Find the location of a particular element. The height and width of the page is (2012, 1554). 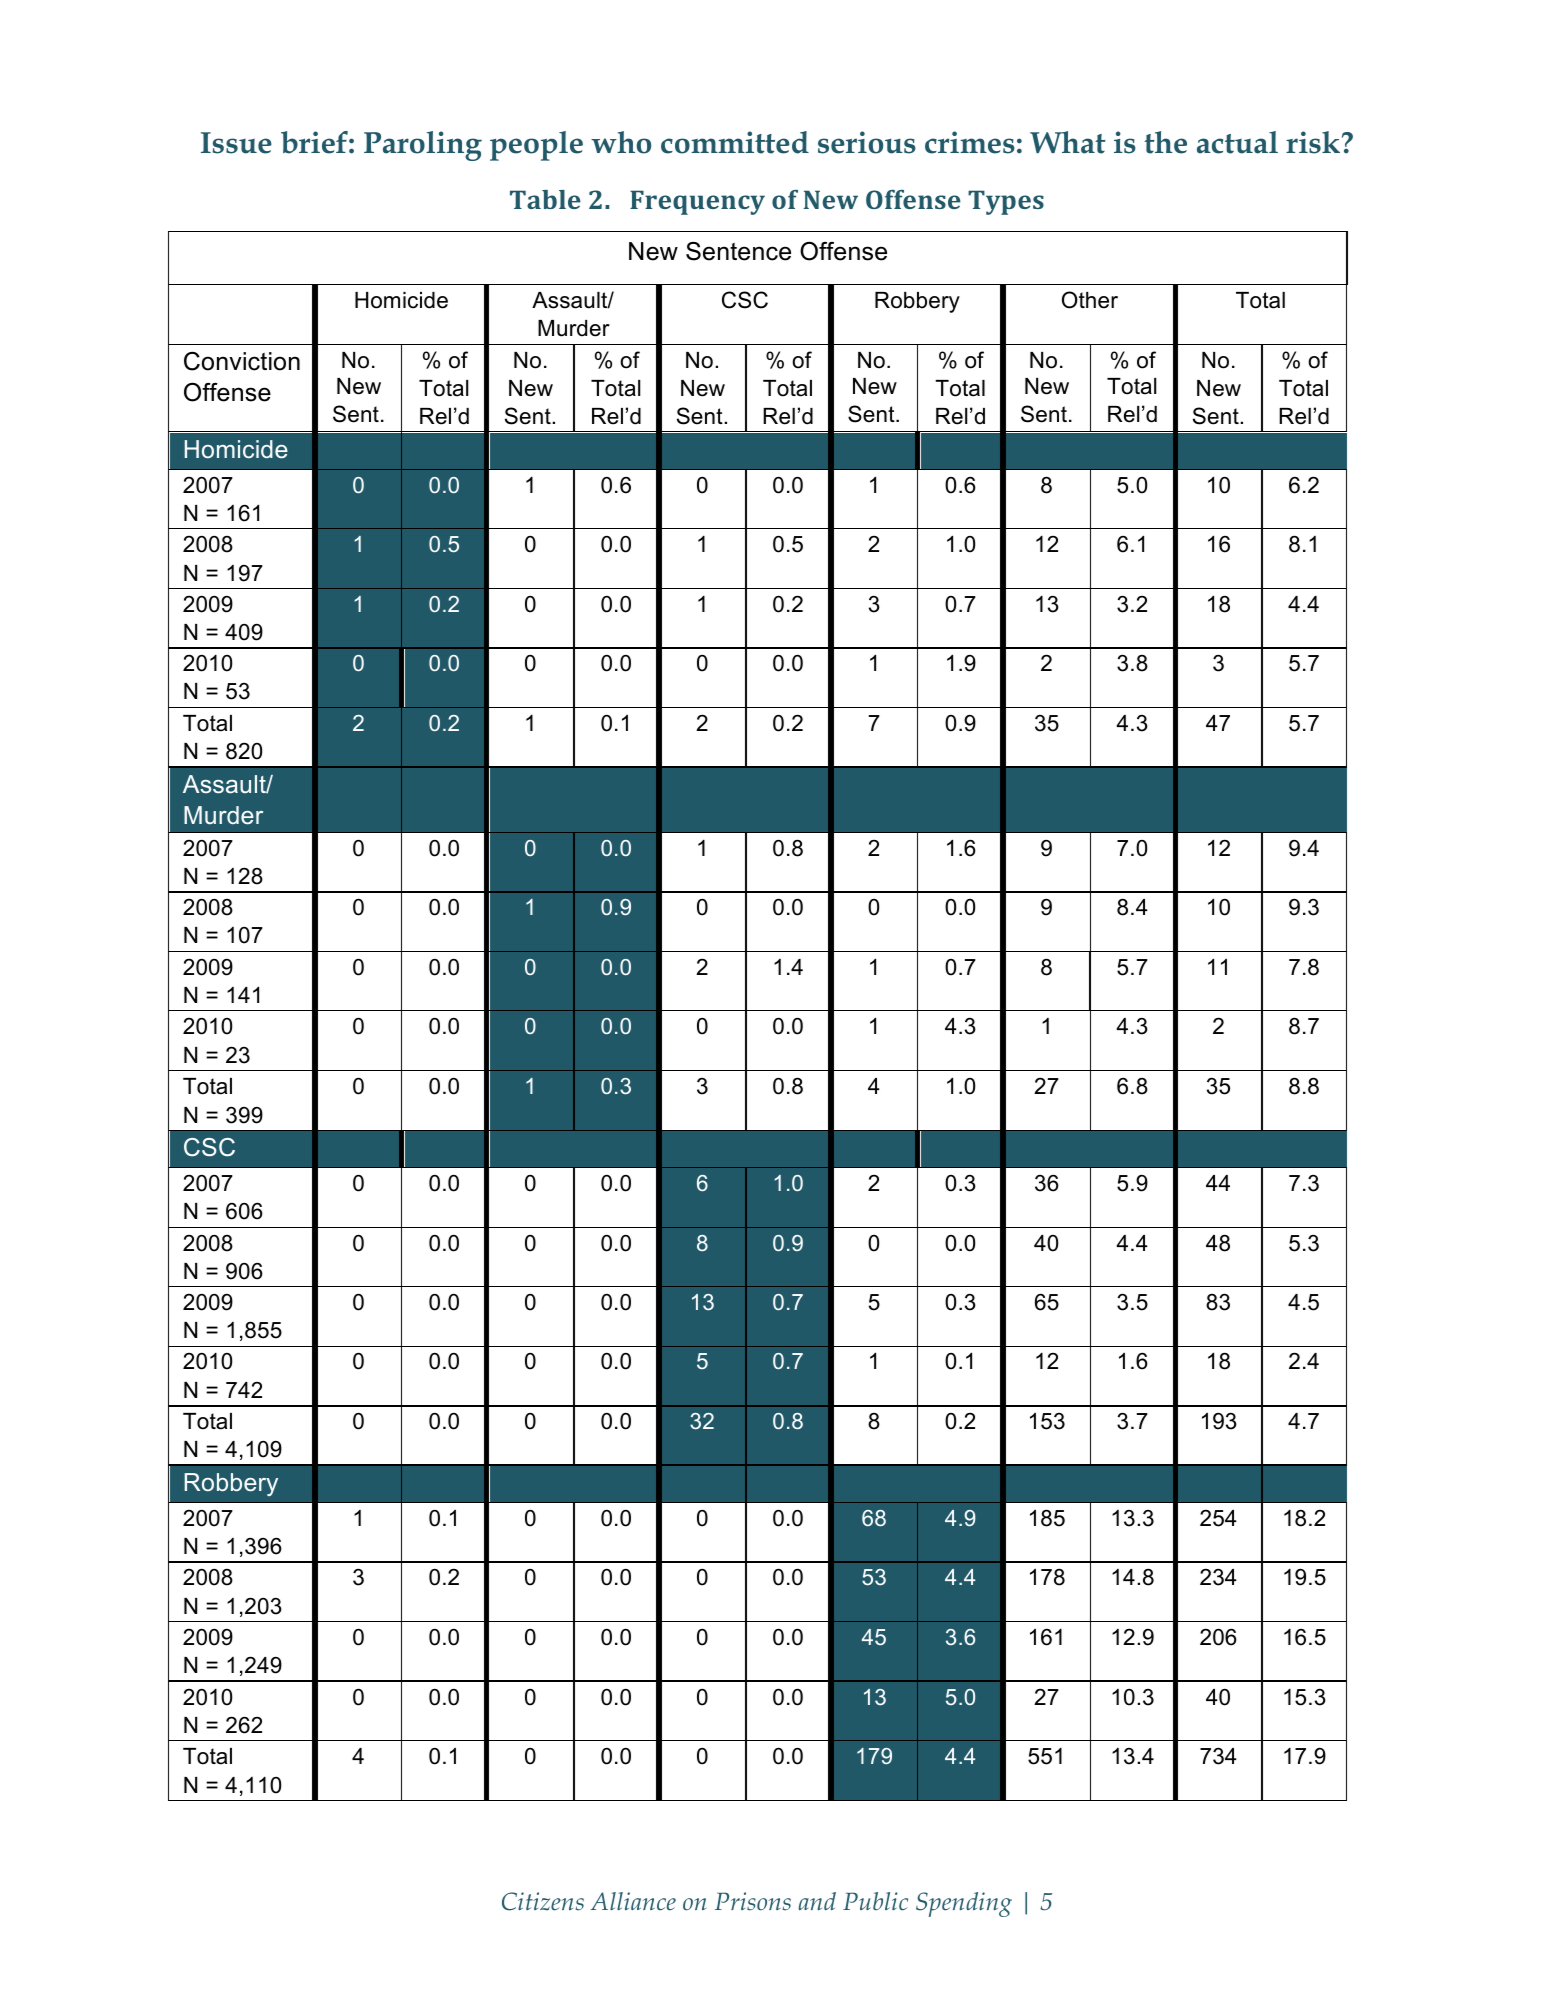

brief is located at coordinates (315, 142).
